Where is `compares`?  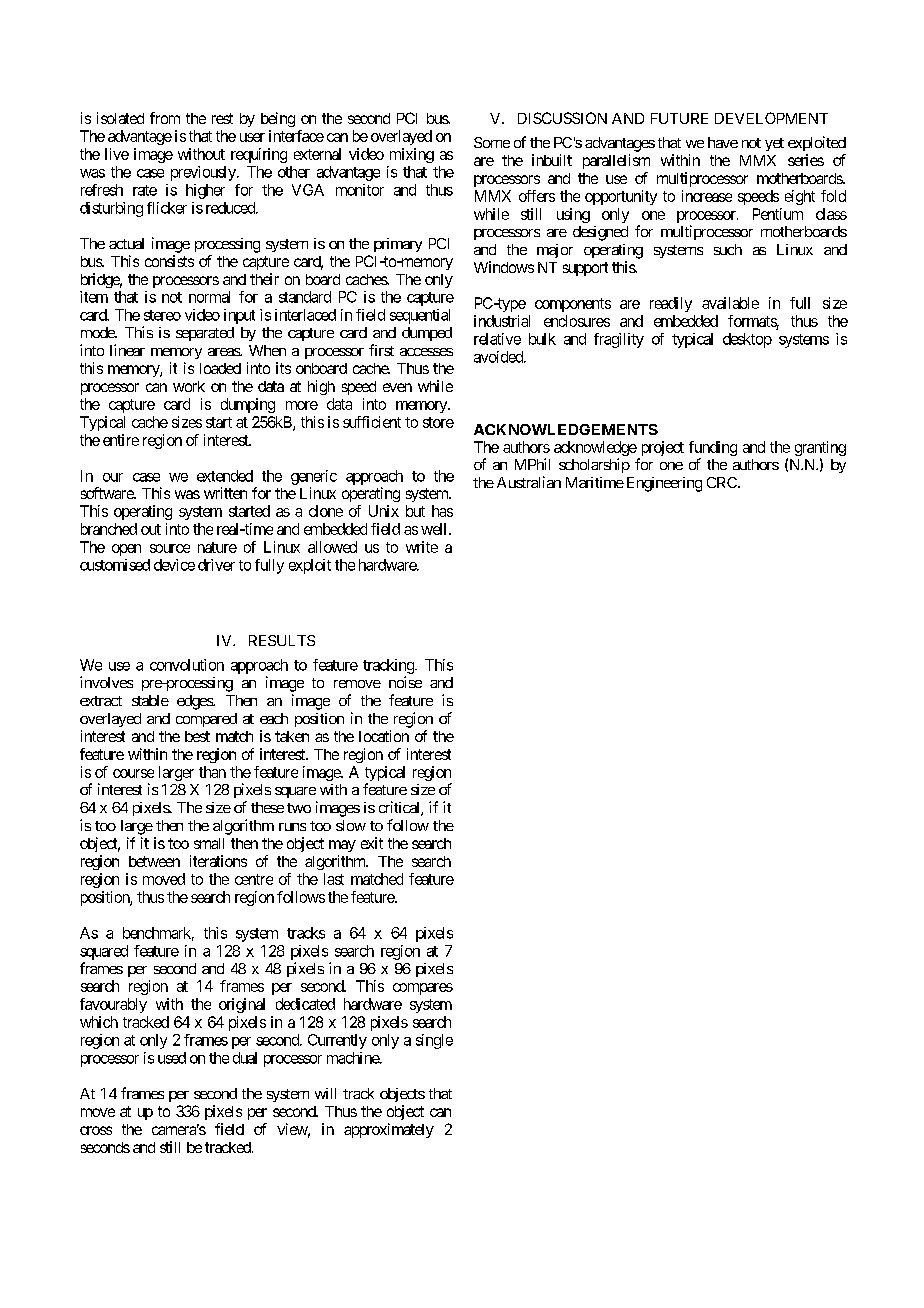
compares is located at coordinates (423, 989).
